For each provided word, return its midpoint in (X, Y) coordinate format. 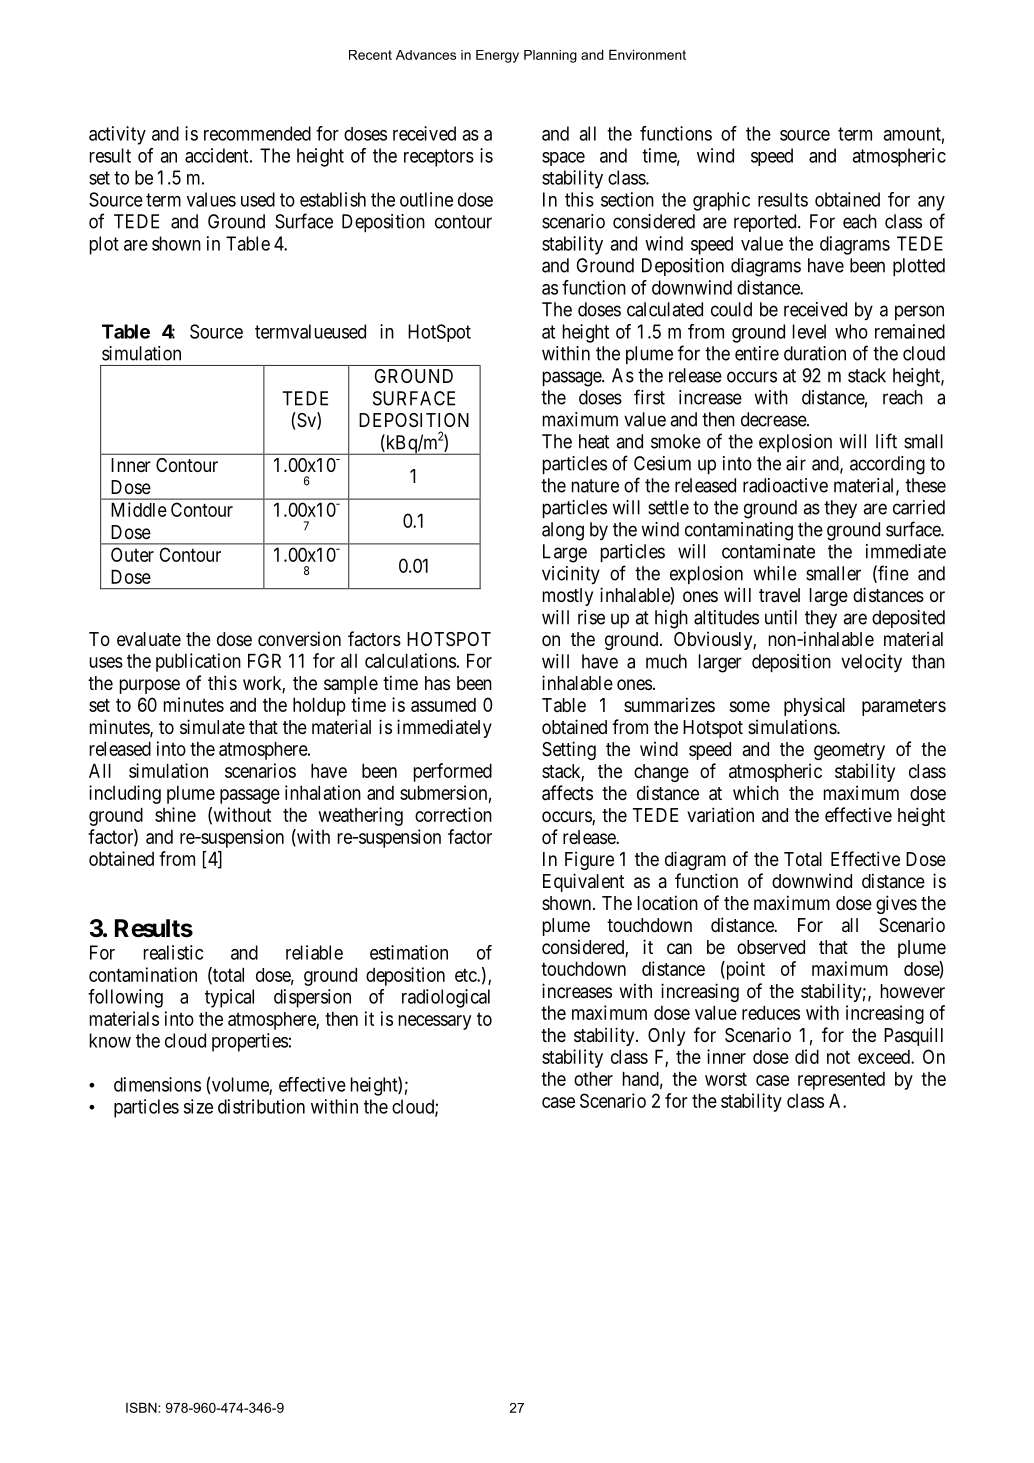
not (838, 1057)
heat (594, 441)
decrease (774, 419)
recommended (257, 133)
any (931, 203)
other (593, 1078)
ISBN (142, 1407)
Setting (569, 750)
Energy (497, 56)
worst (726, 1079)
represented (841, 1081)
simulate (212, 727)
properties (250, 1042)
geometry (849, 751)
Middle (139, 509)
